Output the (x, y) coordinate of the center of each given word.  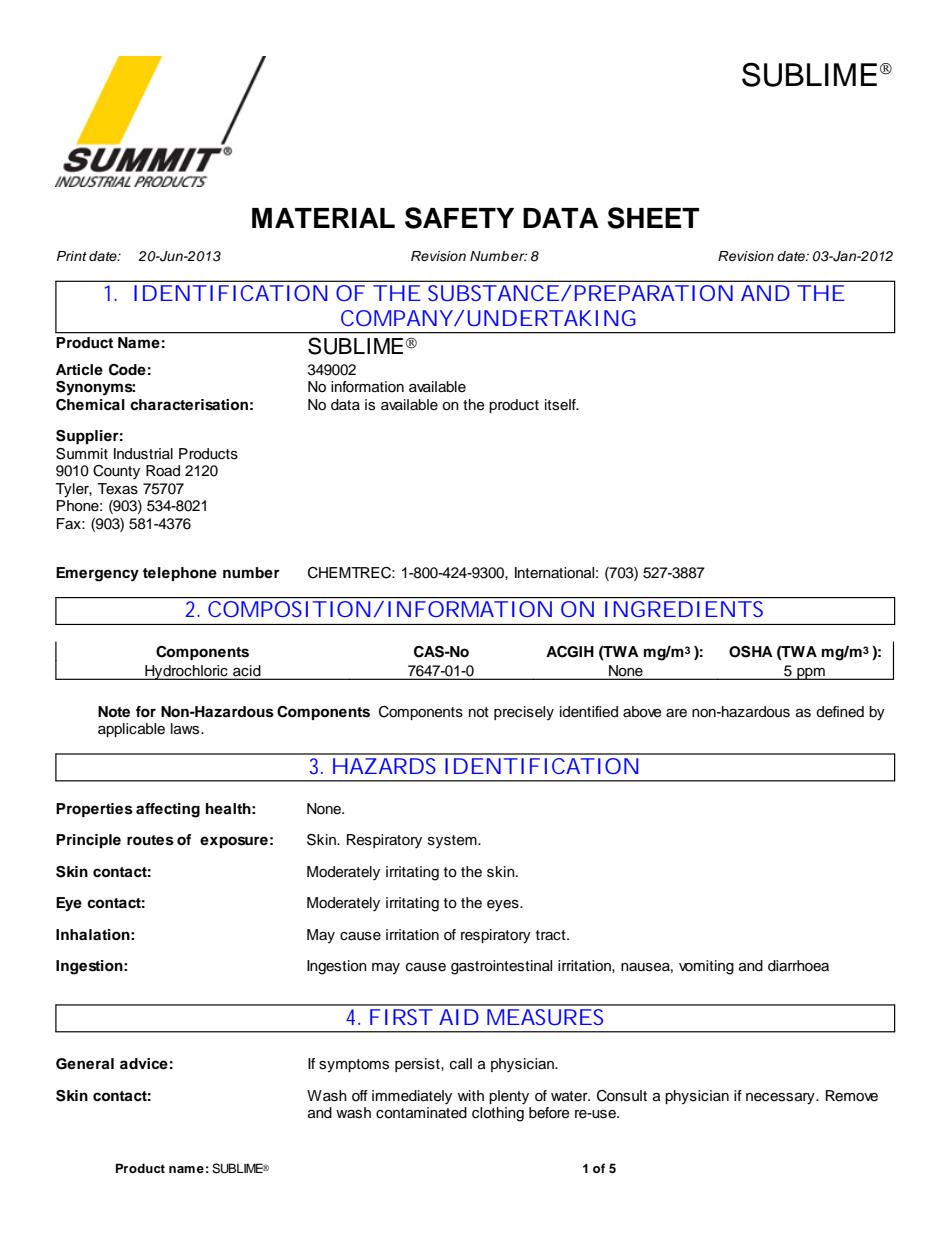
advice (144, 1064)
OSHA (751, 652)
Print (72, 256)
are (676, 713)
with (471, 1095)
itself (561, 405)
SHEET (653, 218)
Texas (117, 489)
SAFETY (459, 218)
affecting (168, 810)
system (453, 842)
